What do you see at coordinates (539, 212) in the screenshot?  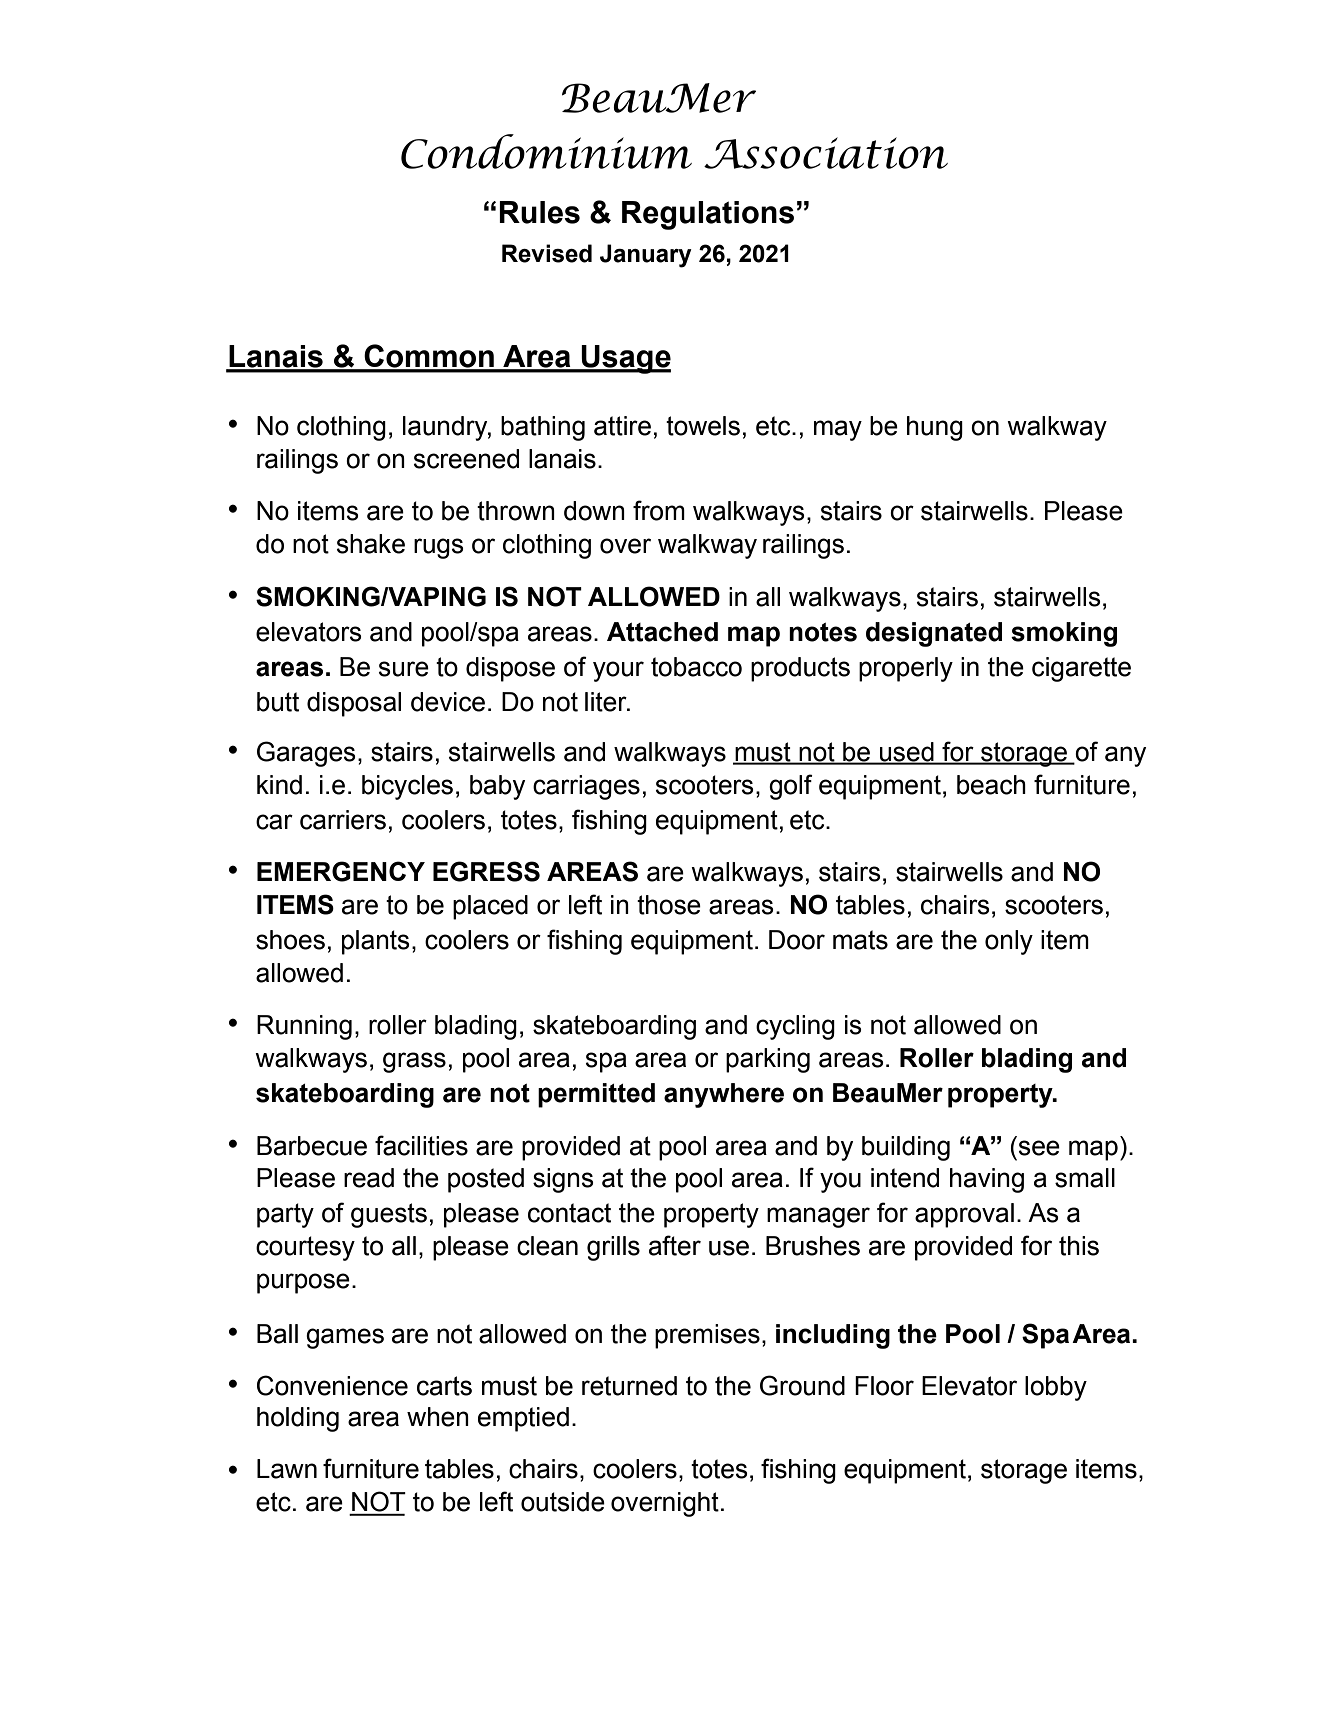 I see `Rules` at bounding box center [539, 212].
